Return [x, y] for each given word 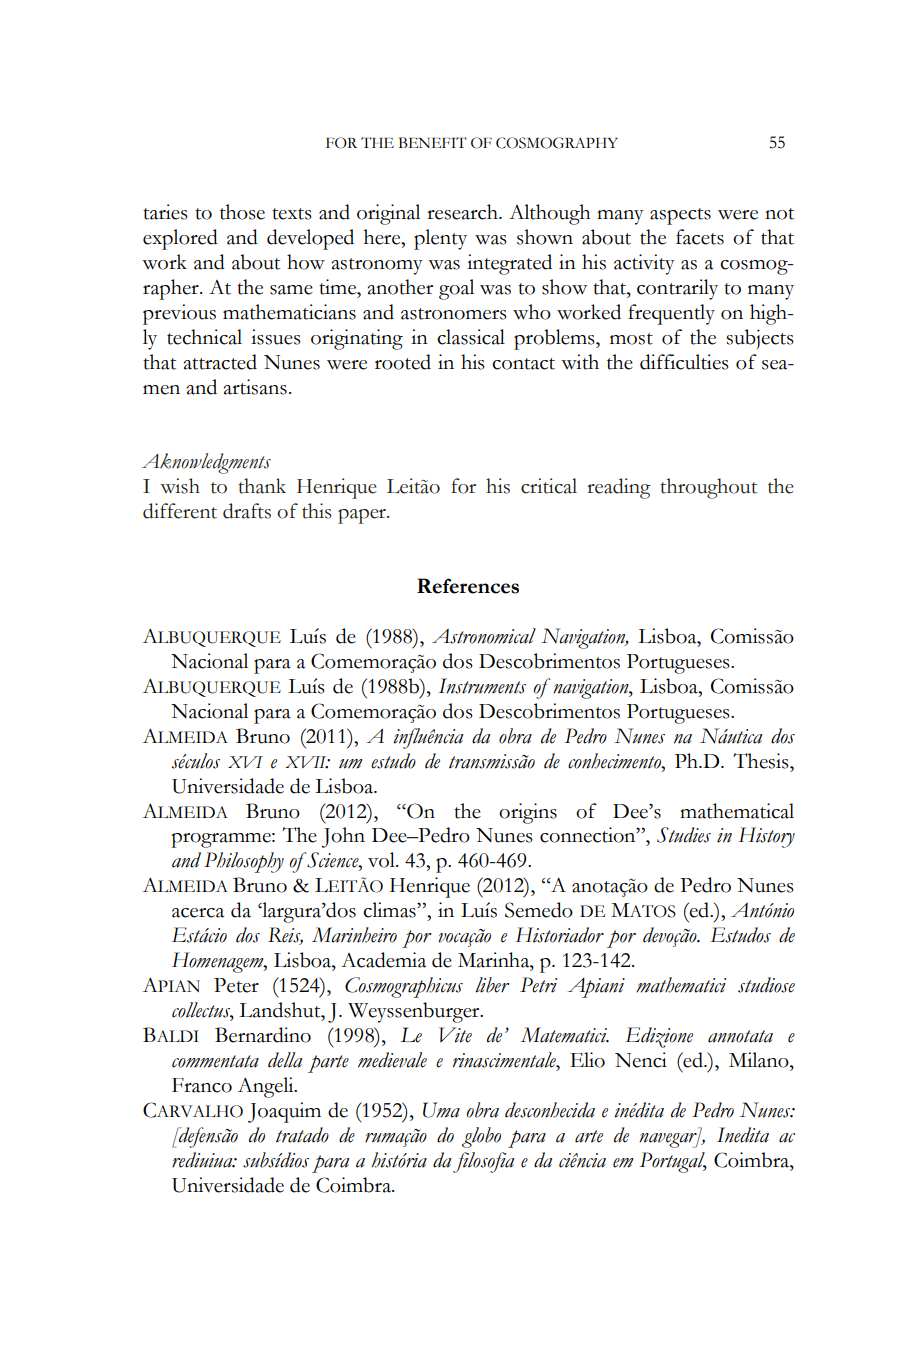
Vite [455, 1035]
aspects [680, 216]
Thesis [762, 761]
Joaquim [284, 1112]
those [242, 212]
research [463, 212]
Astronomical [484, 636]
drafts [247, 511]
